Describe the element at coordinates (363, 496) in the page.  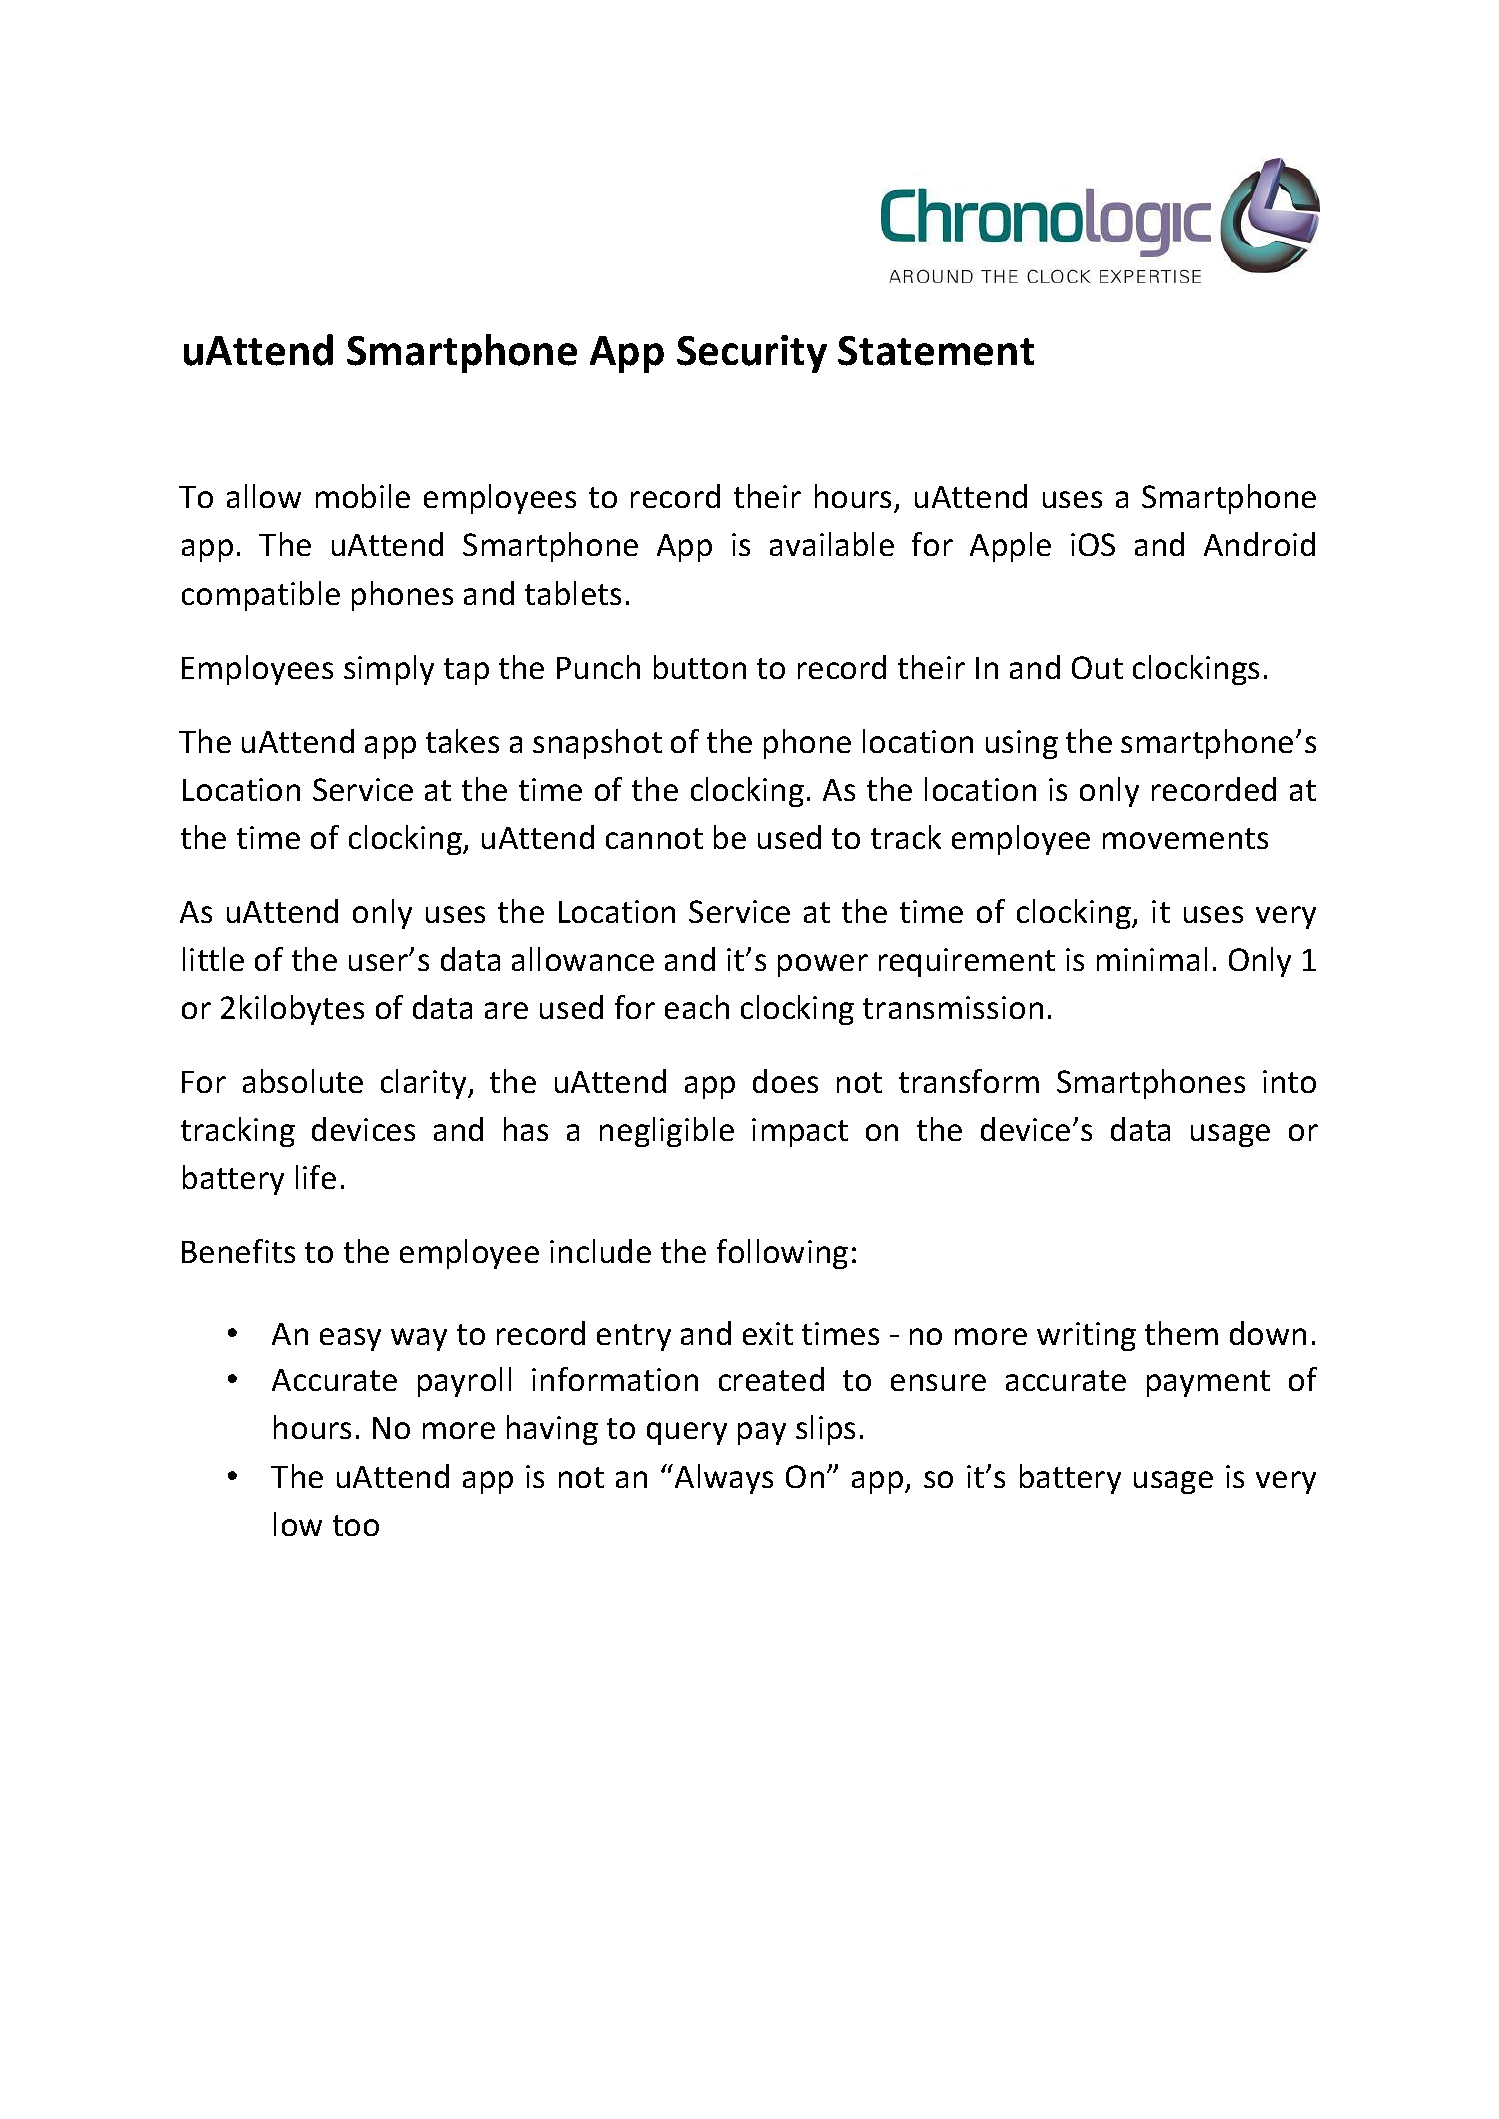
I see `mobile` at that location.
